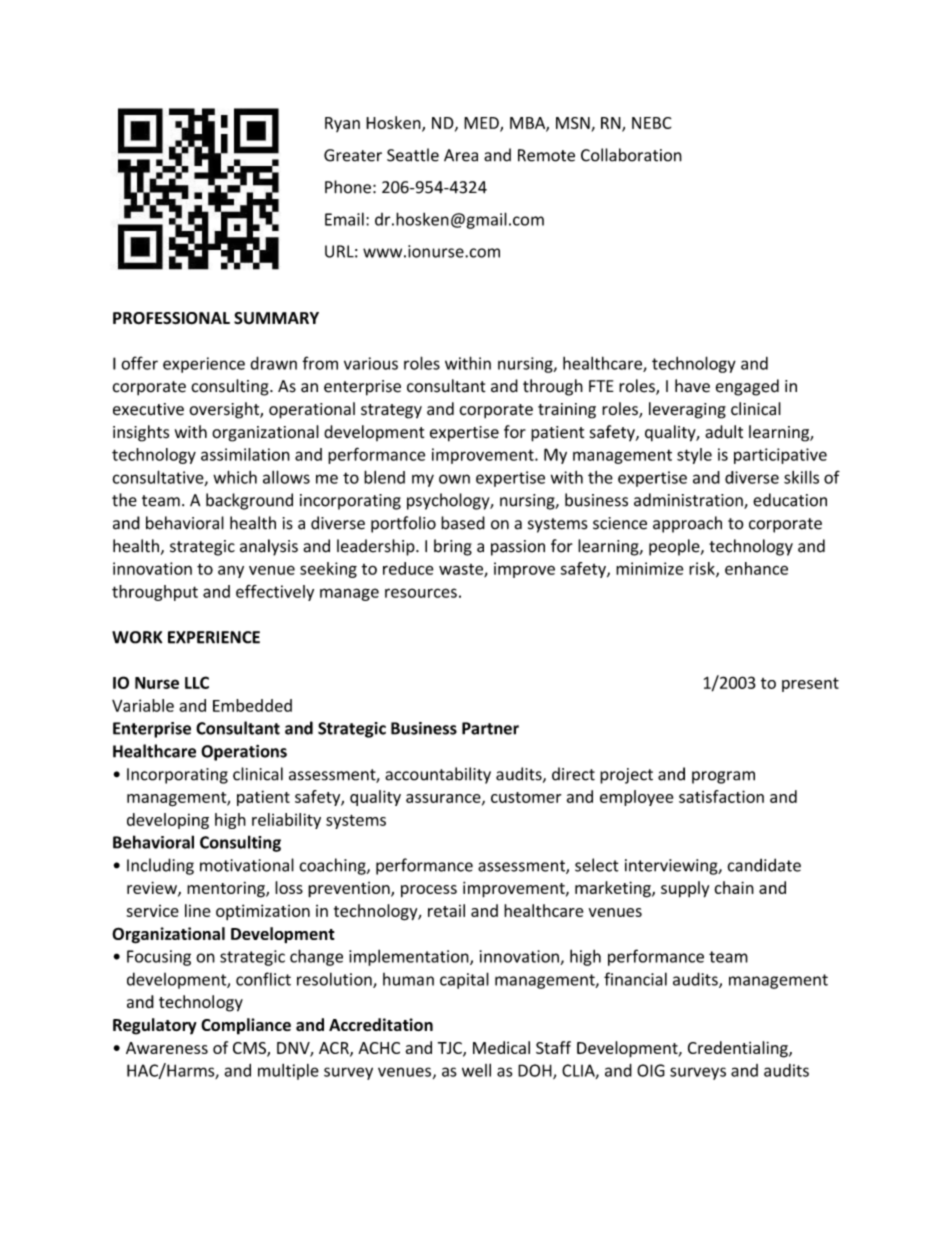 Image resolution: width=952 pixels, height=1233 pixels. Describe the element at coordinates (342, 124) in the screenshot. I see `Ryan` at that location.
